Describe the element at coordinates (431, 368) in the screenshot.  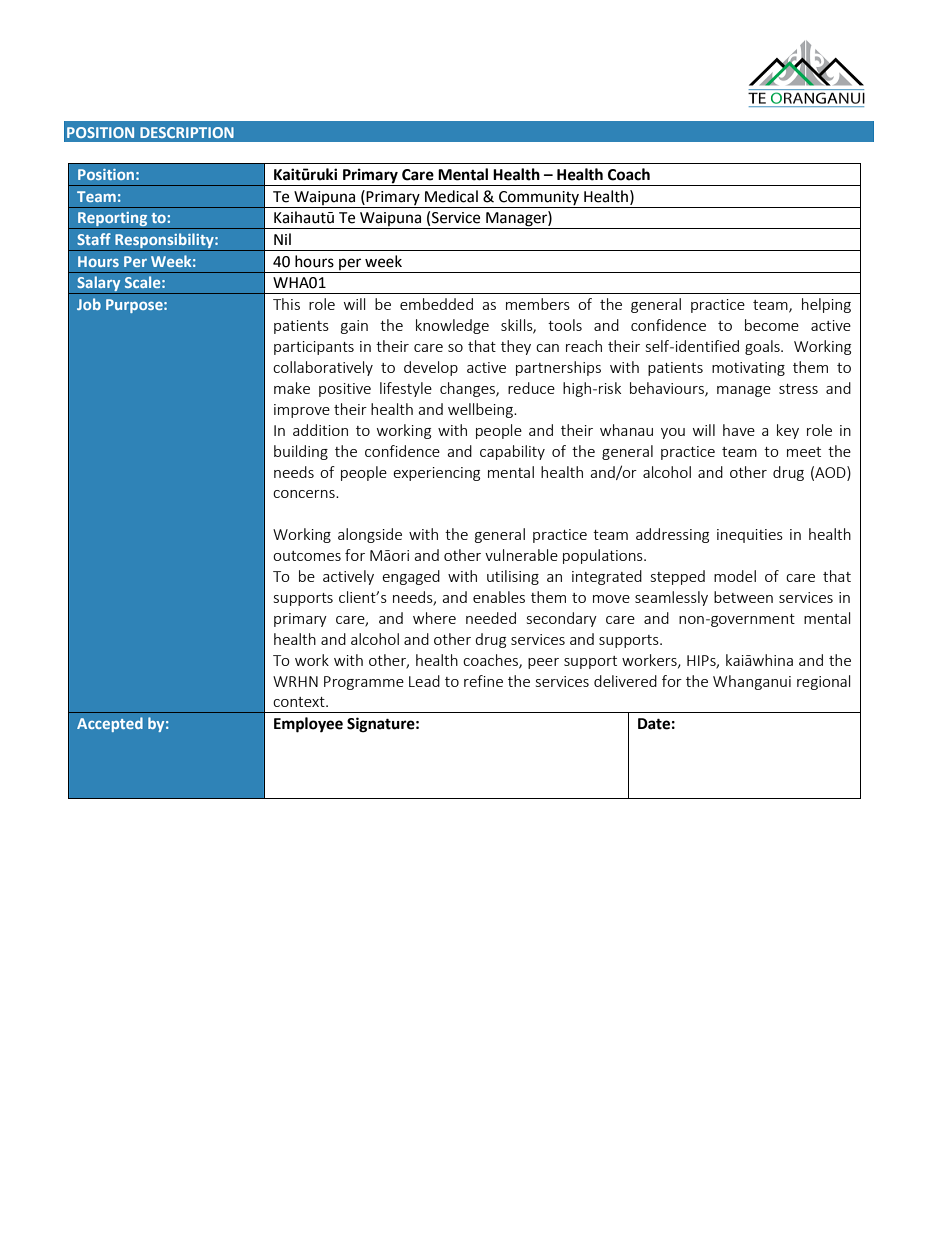
I see `develop` at that location.
